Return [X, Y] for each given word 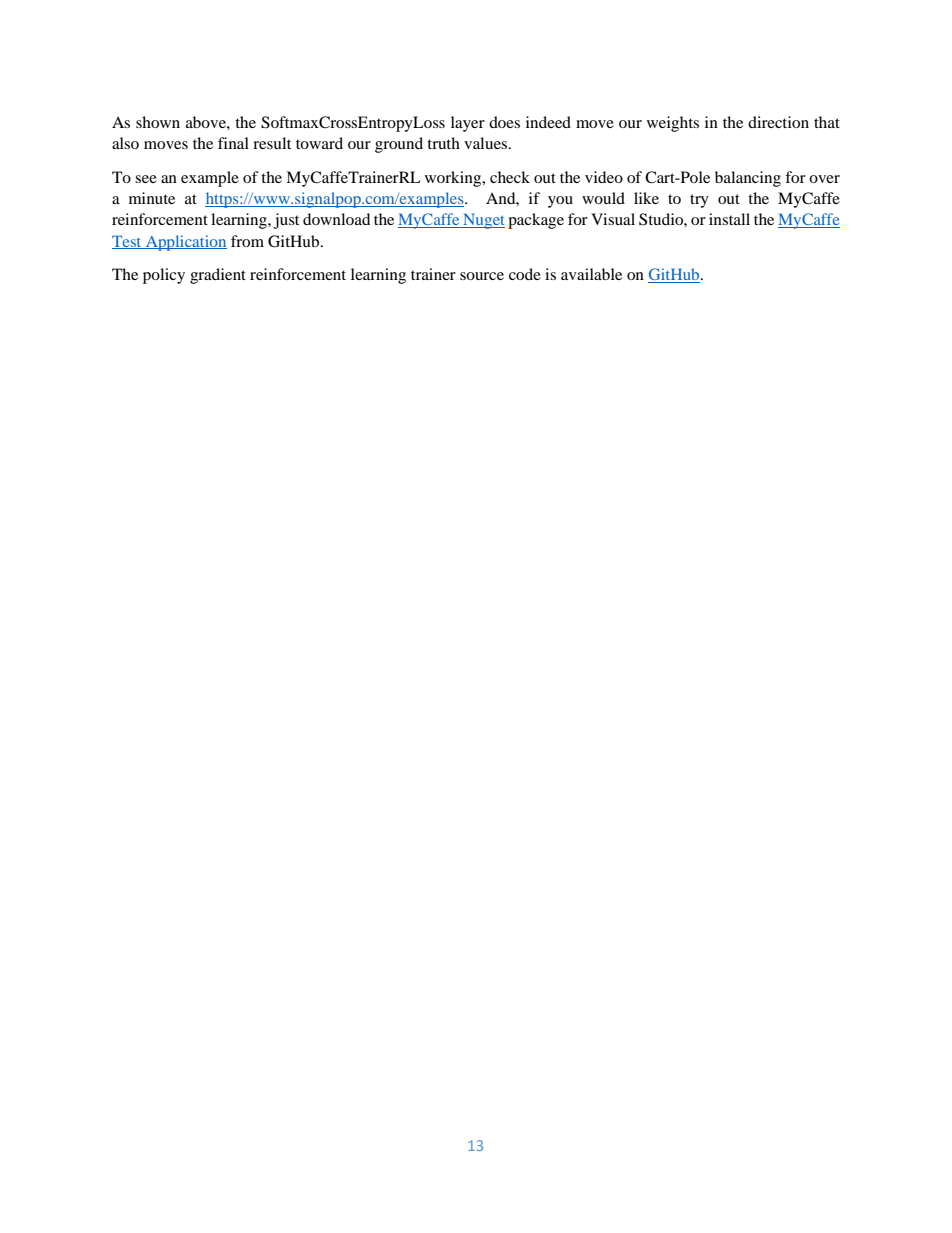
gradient [218, 276]
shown [158, 122]
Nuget [483, 221]
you [560, 202]
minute [152, 198]
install [729, 219]
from [247, 241]
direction [778, 122]
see [146, 179]
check [510, 177]
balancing [748, 179]
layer [468, 124]
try [699, 201]
